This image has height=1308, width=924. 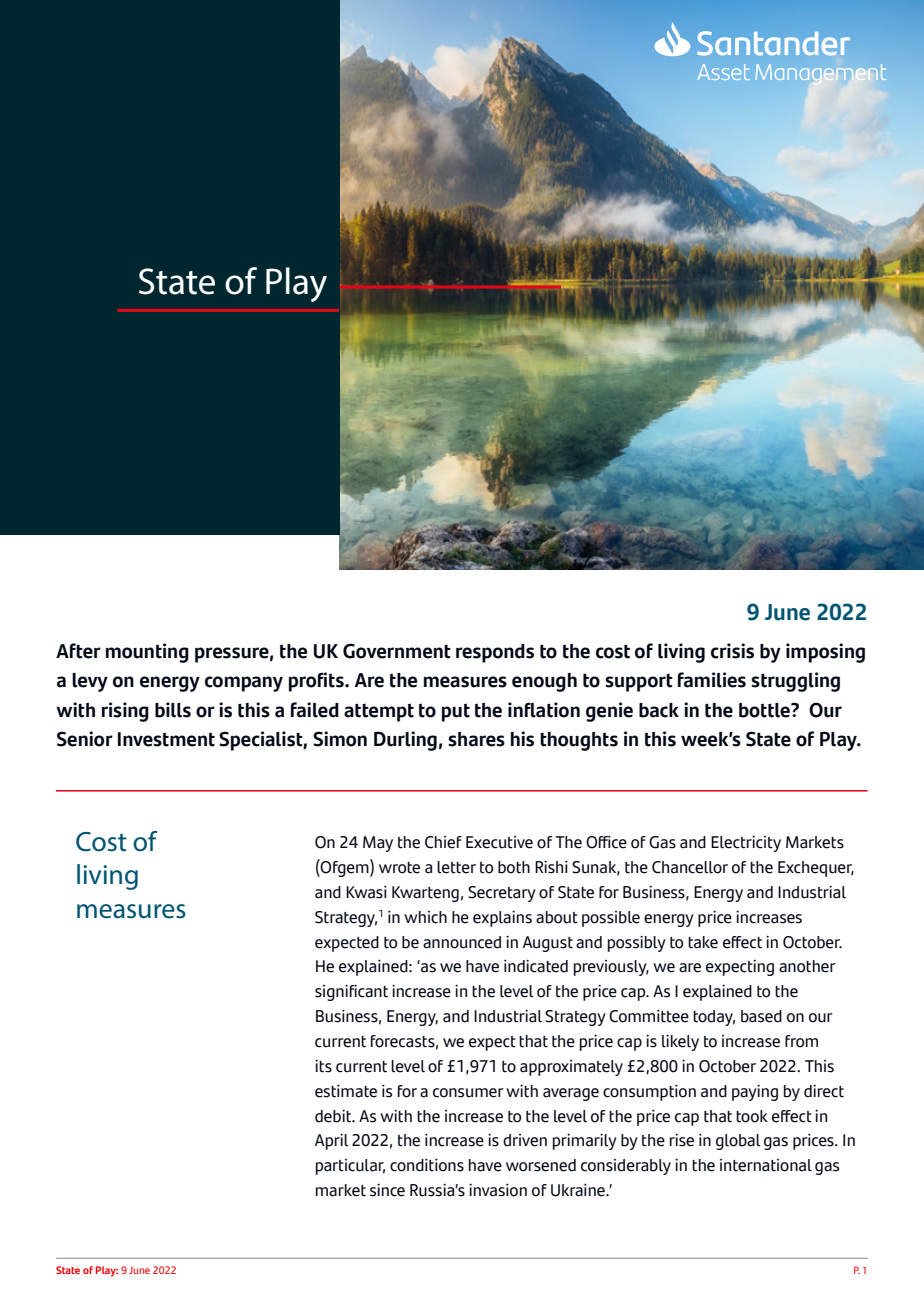 What do you see at coordinates (350, 1167) in the image?
I see `particular` at bounding box center [350, 1167].
